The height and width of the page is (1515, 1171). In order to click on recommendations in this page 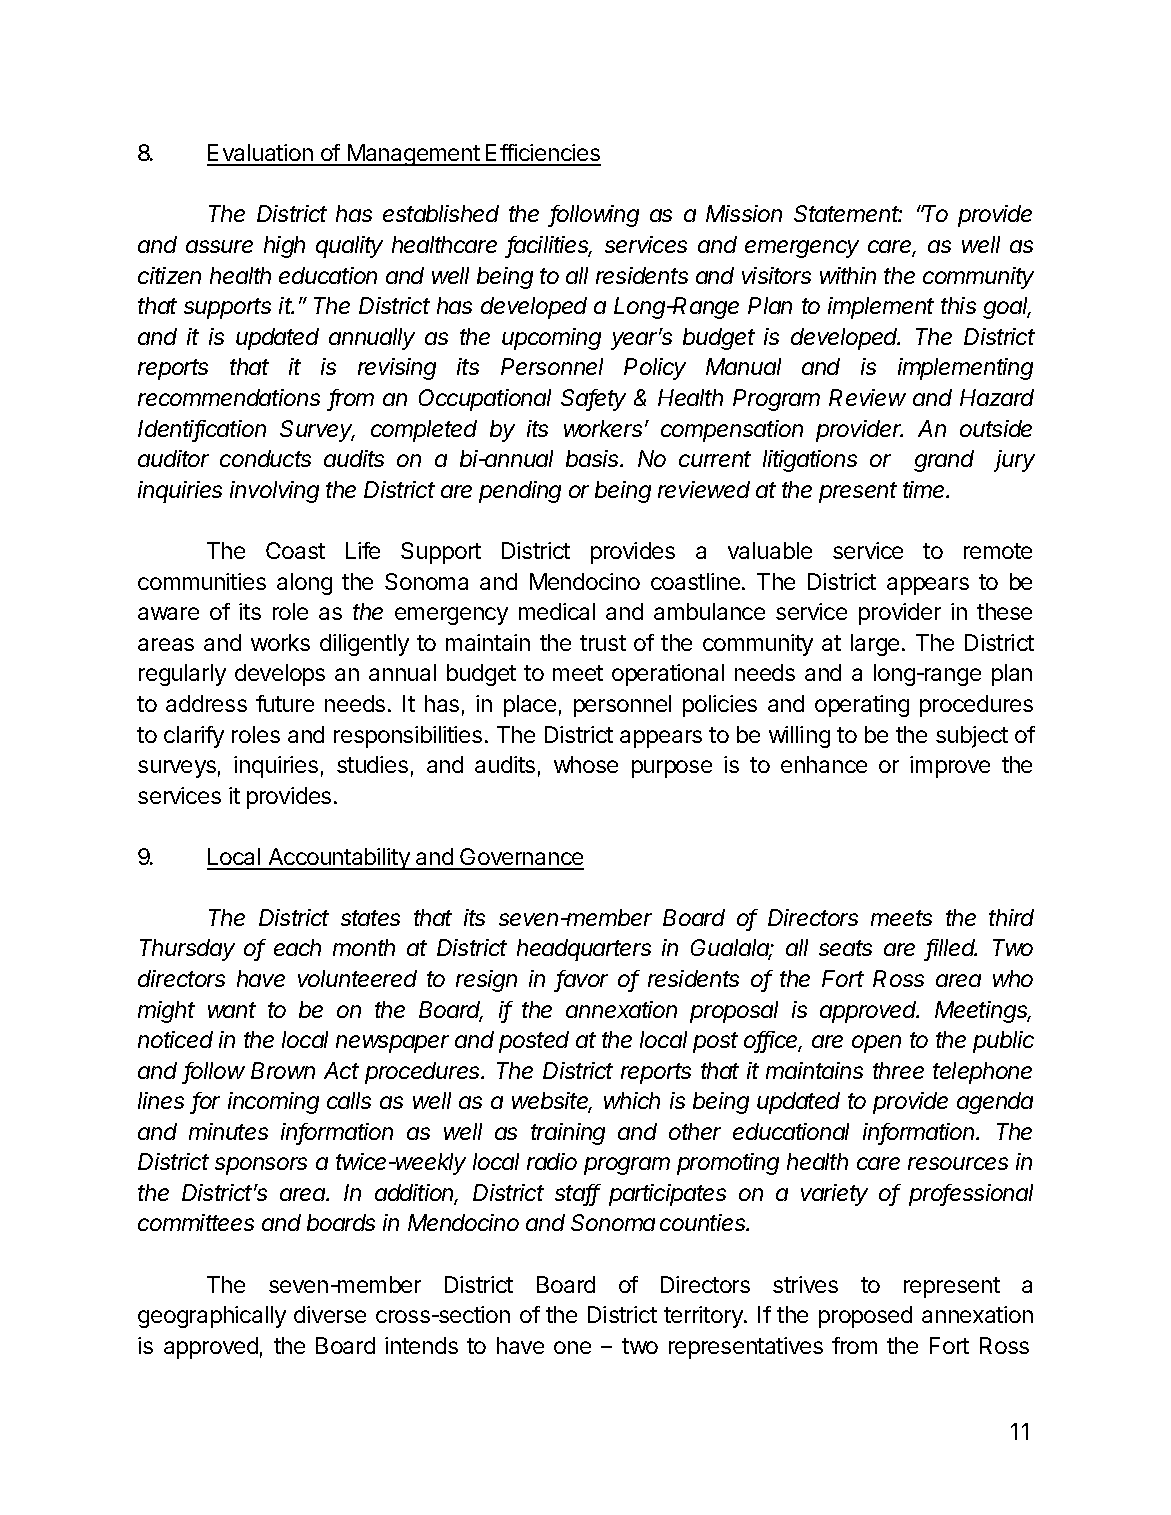, I will do `click(229, 397)`.
